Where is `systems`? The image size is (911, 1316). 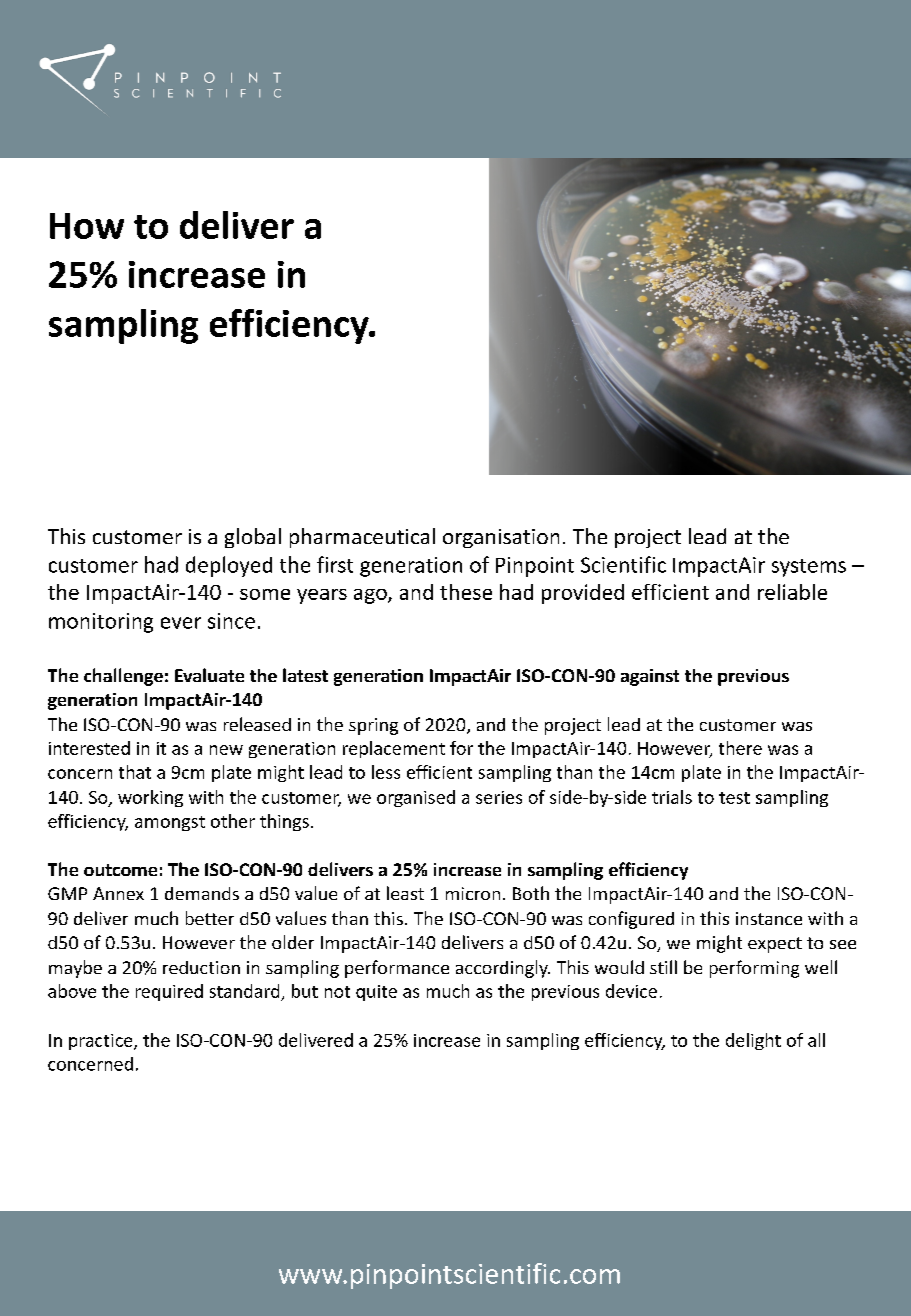 systems is located at coordinates (809, 568).
